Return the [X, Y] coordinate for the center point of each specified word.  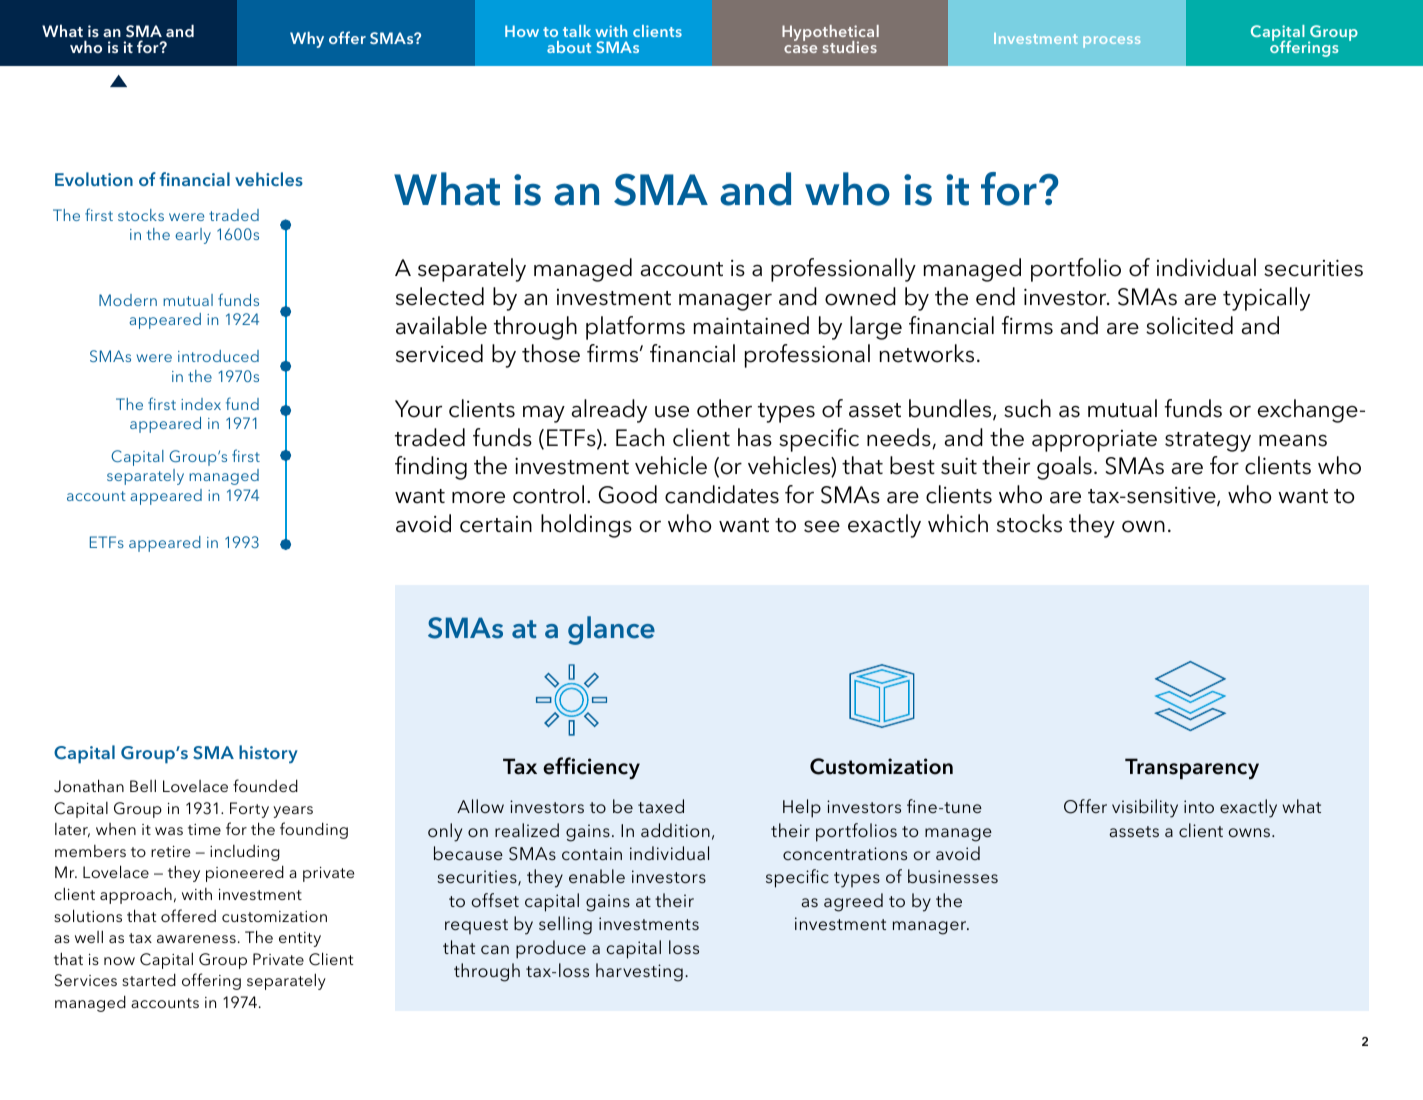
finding [431, 468]
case [800, 49]
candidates [722, 494]
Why [307, 40]
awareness [196, 939]
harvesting [639, 972]
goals [1064, 468]
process [1111, 42]
